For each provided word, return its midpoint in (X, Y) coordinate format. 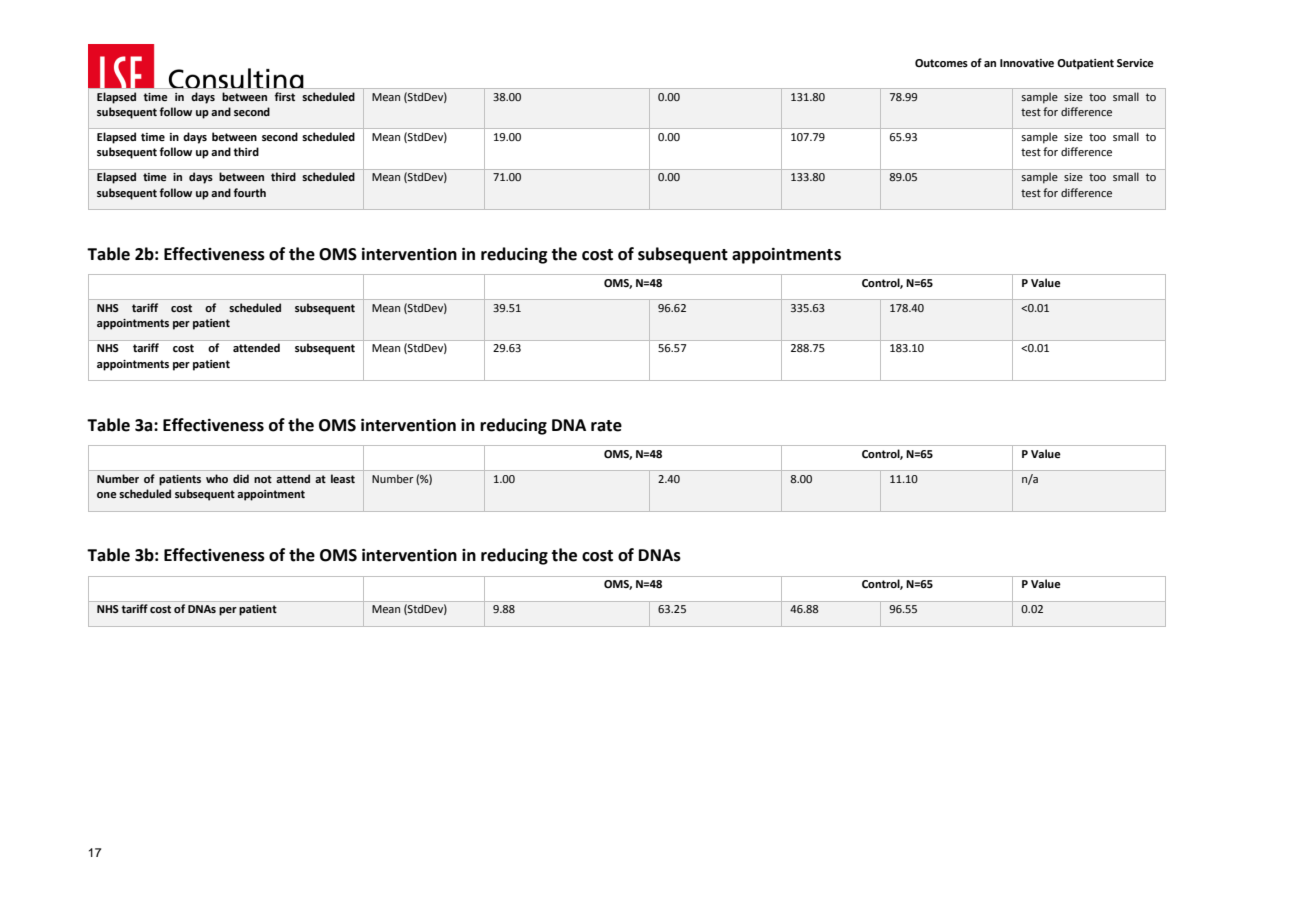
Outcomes (941, 63)
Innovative (1027, 63)
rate (606, 426)
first (284, 96)
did (241, 478)
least (343, 478)
